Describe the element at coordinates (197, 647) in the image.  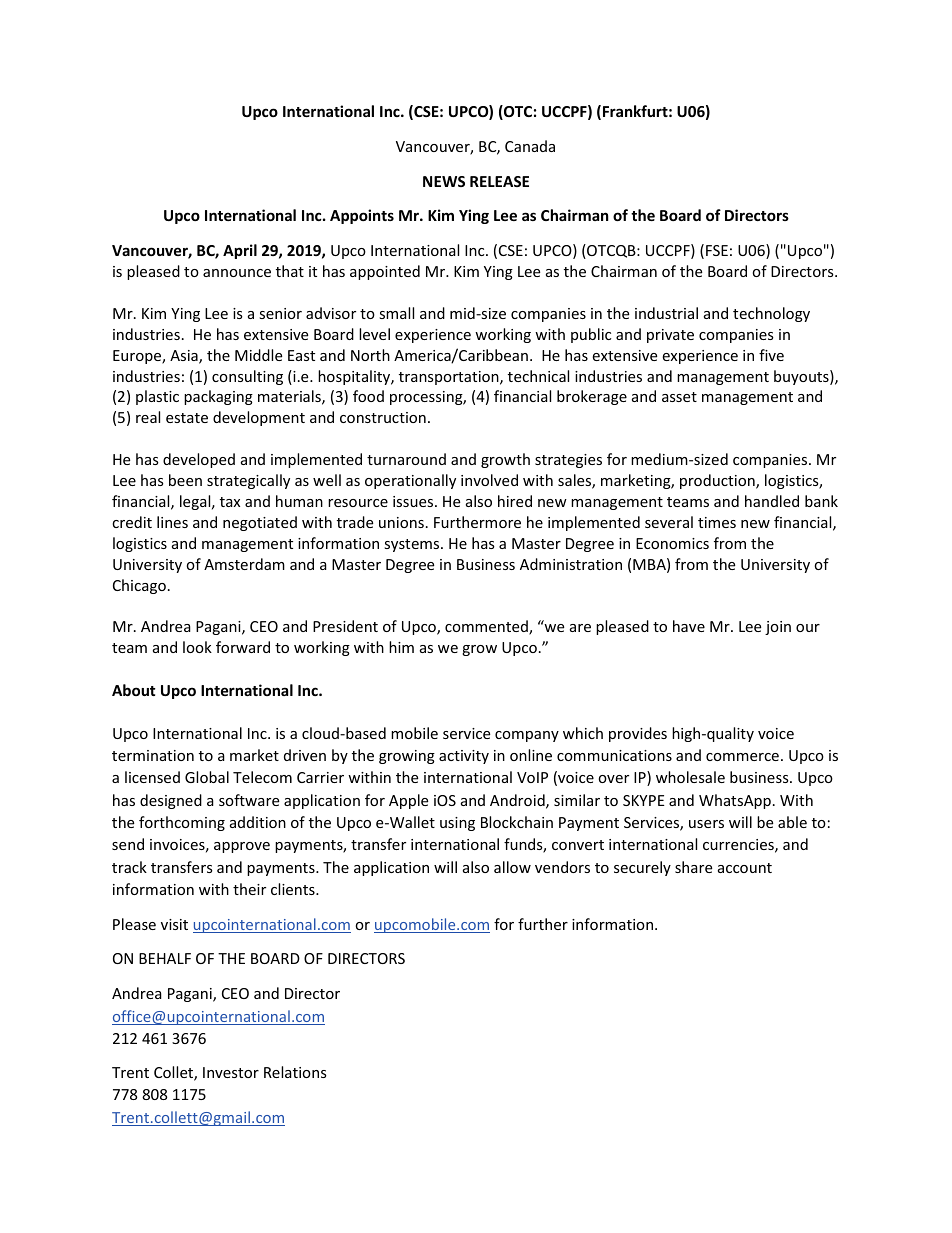
I see `look` at that location.
